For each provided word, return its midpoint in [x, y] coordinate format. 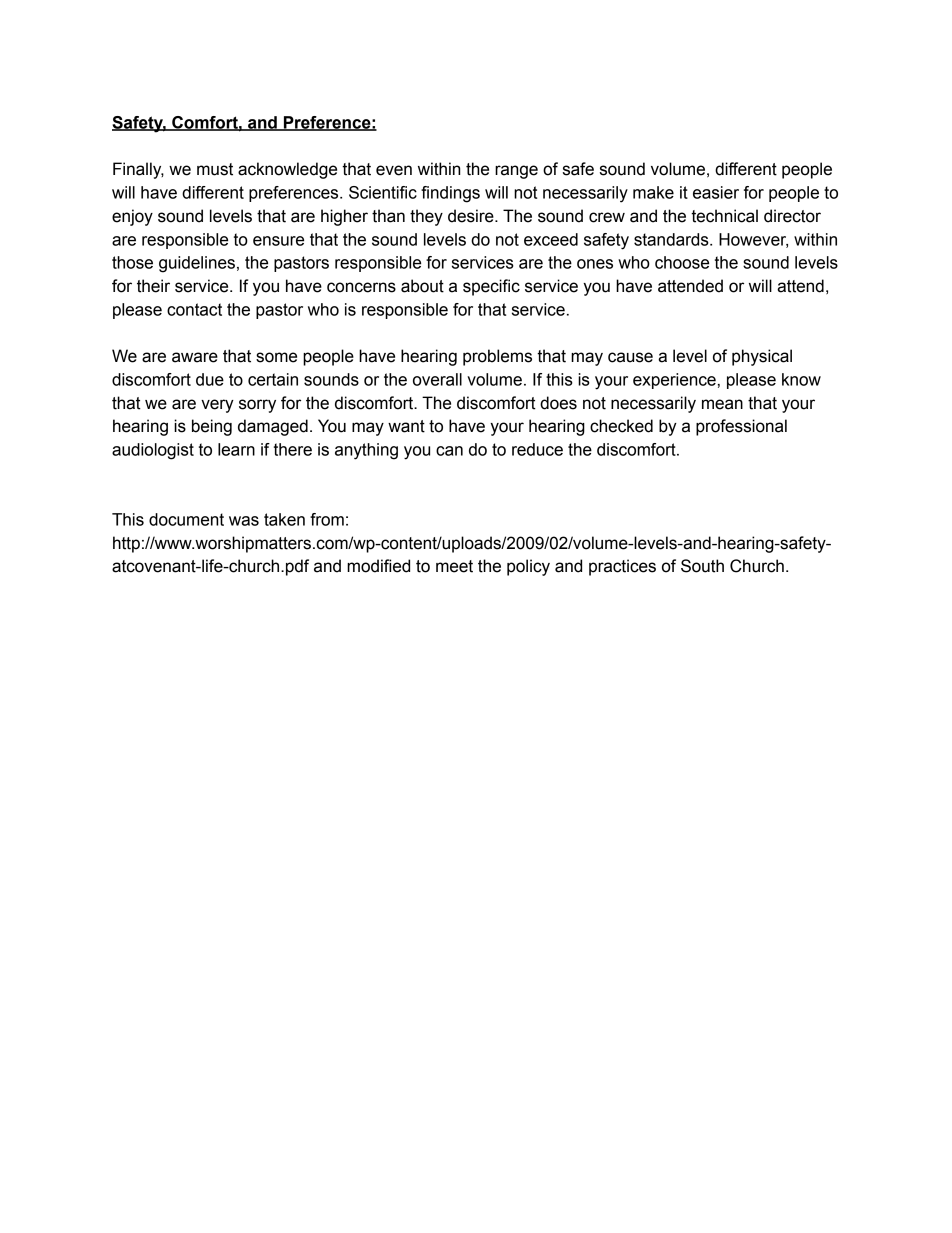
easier [716, 192]
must [215, 169]
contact [194, 309]
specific [491, 287]
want [406, 426]
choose [682, 262]
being [212, 427]
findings [450, 194]
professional [741, 427]
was [244, 521]
